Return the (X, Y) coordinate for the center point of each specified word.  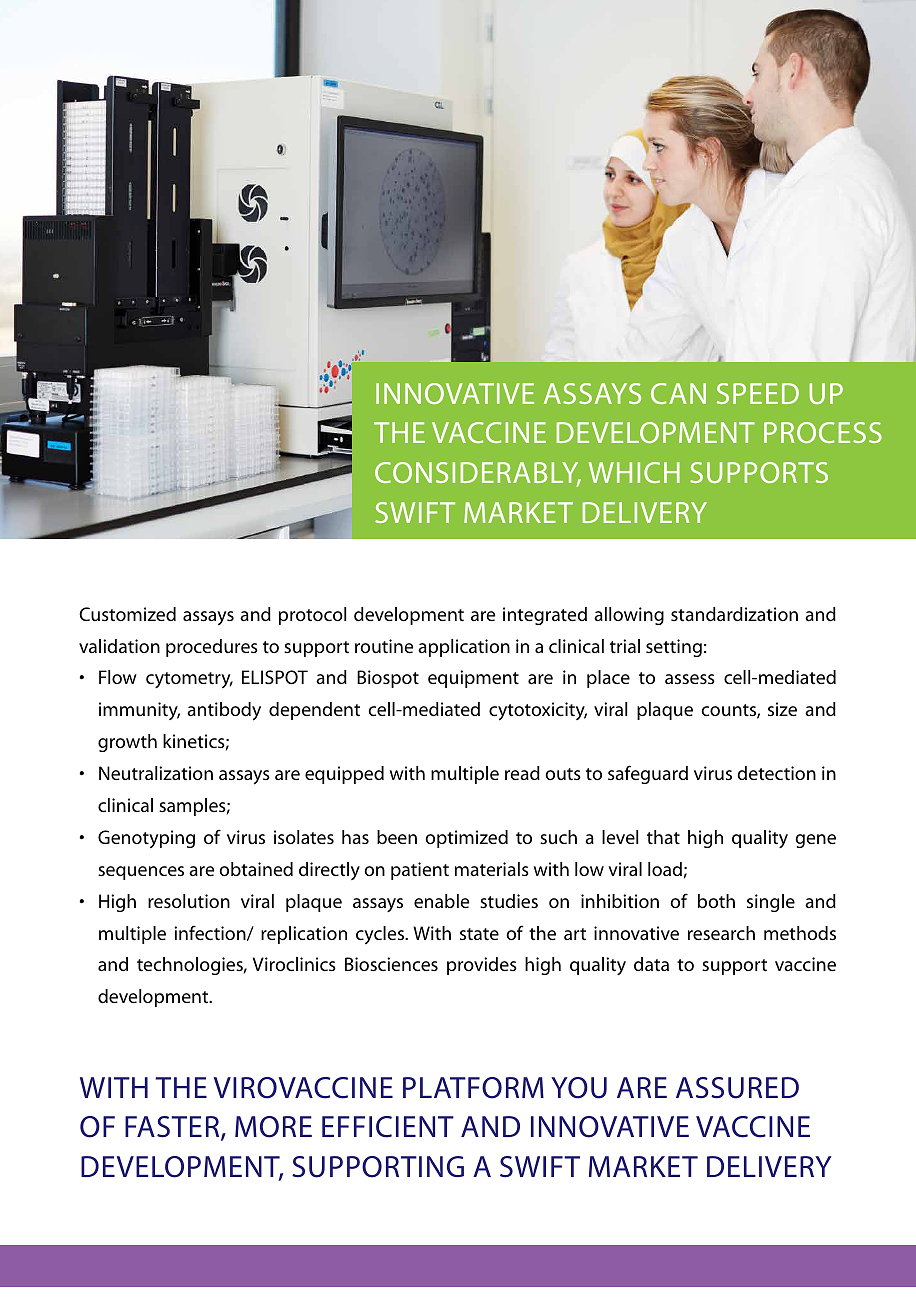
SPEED (758, 393)
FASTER (173, 1128)
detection (776, 773)
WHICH (634, 472)
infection (211, 933)
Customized (127, 614)
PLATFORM (473, 1088)
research (721, 933)
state (479, 934)
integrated (545, 616)
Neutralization (156, 773)
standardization (734, 614)
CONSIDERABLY (478, 474)
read (522, 773)
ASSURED (737, 1088)
